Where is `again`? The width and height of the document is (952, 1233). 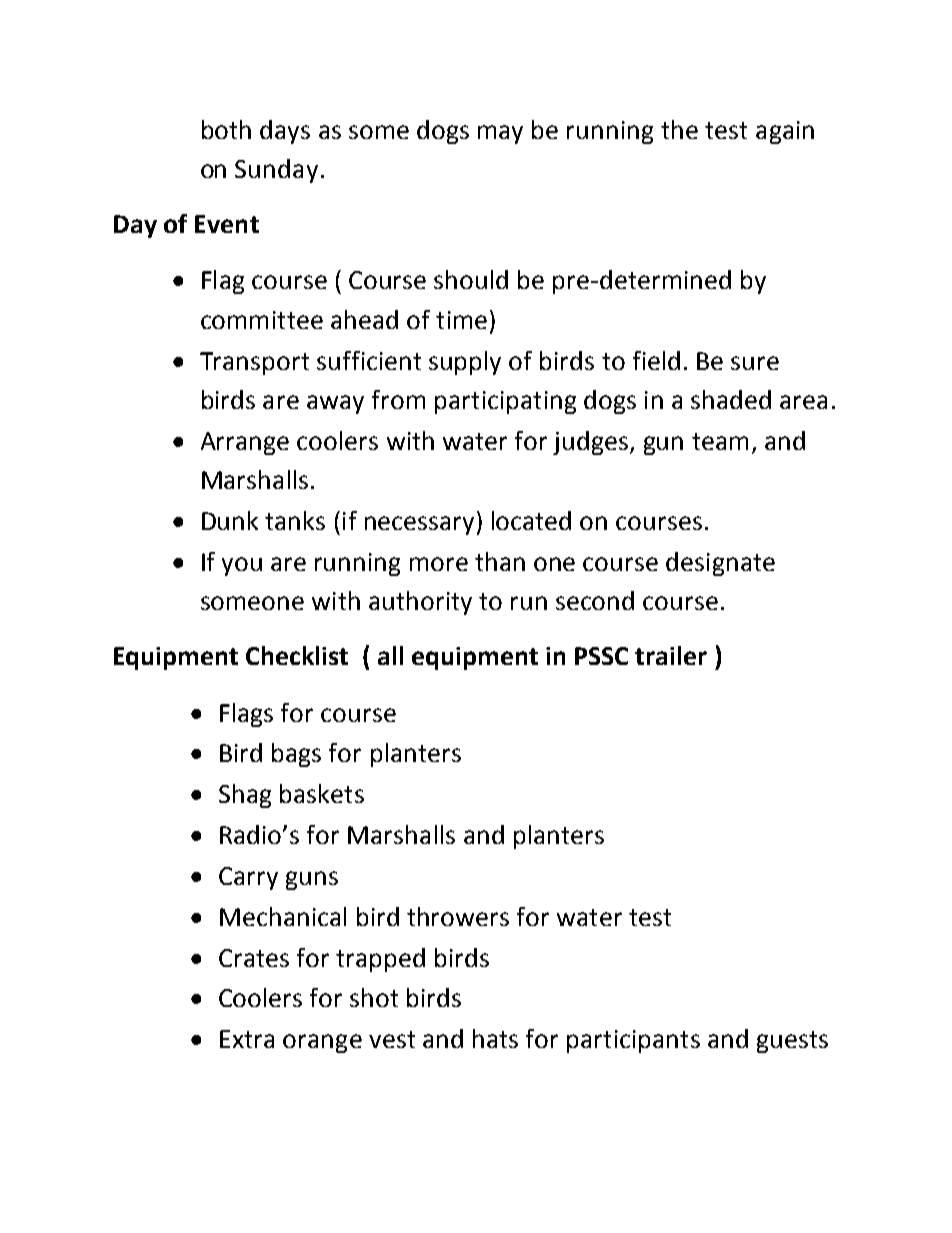 again is located at coordinates (785, 132).
